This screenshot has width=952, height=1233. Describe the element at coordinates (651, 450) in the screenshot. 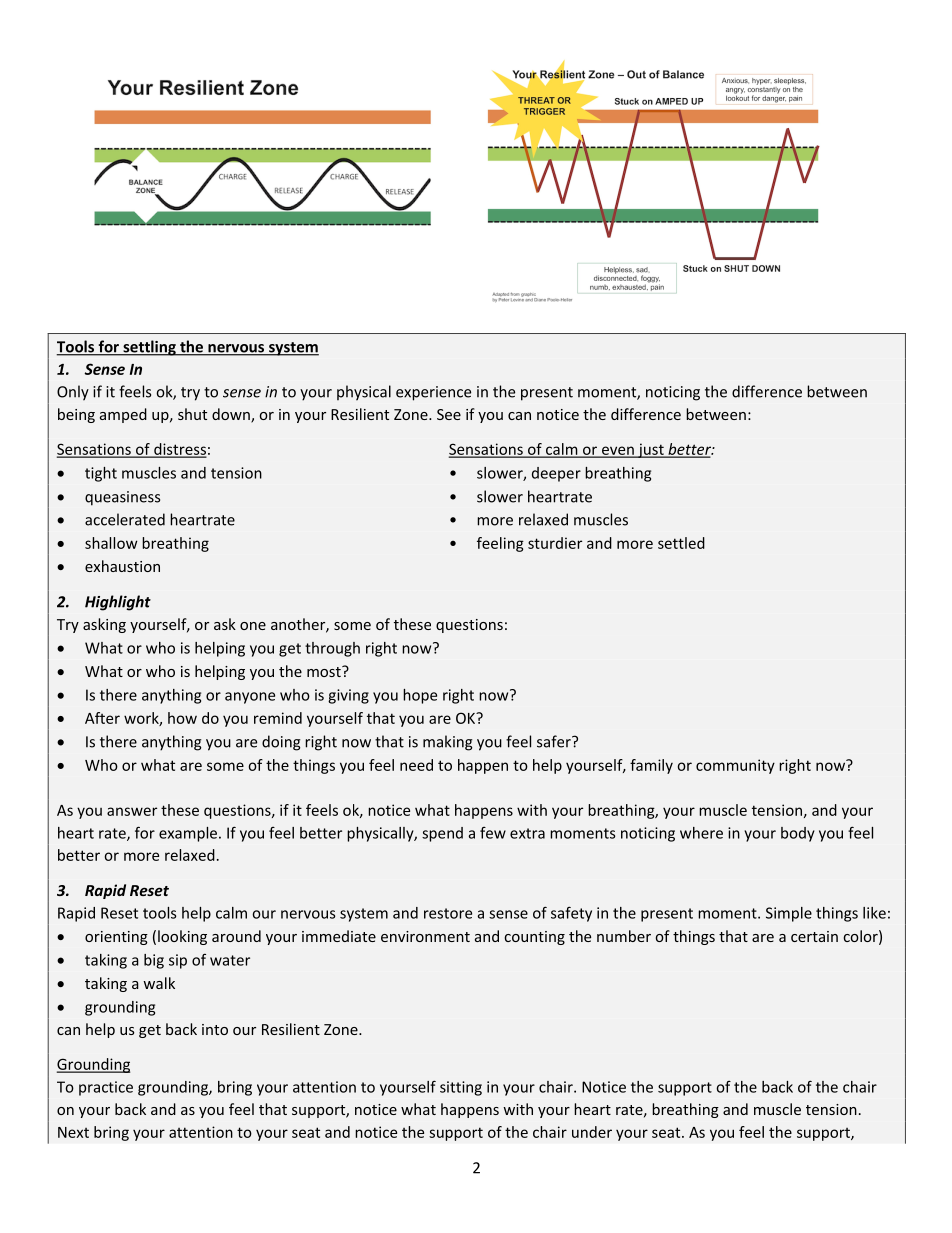

I see `just` at that location.
